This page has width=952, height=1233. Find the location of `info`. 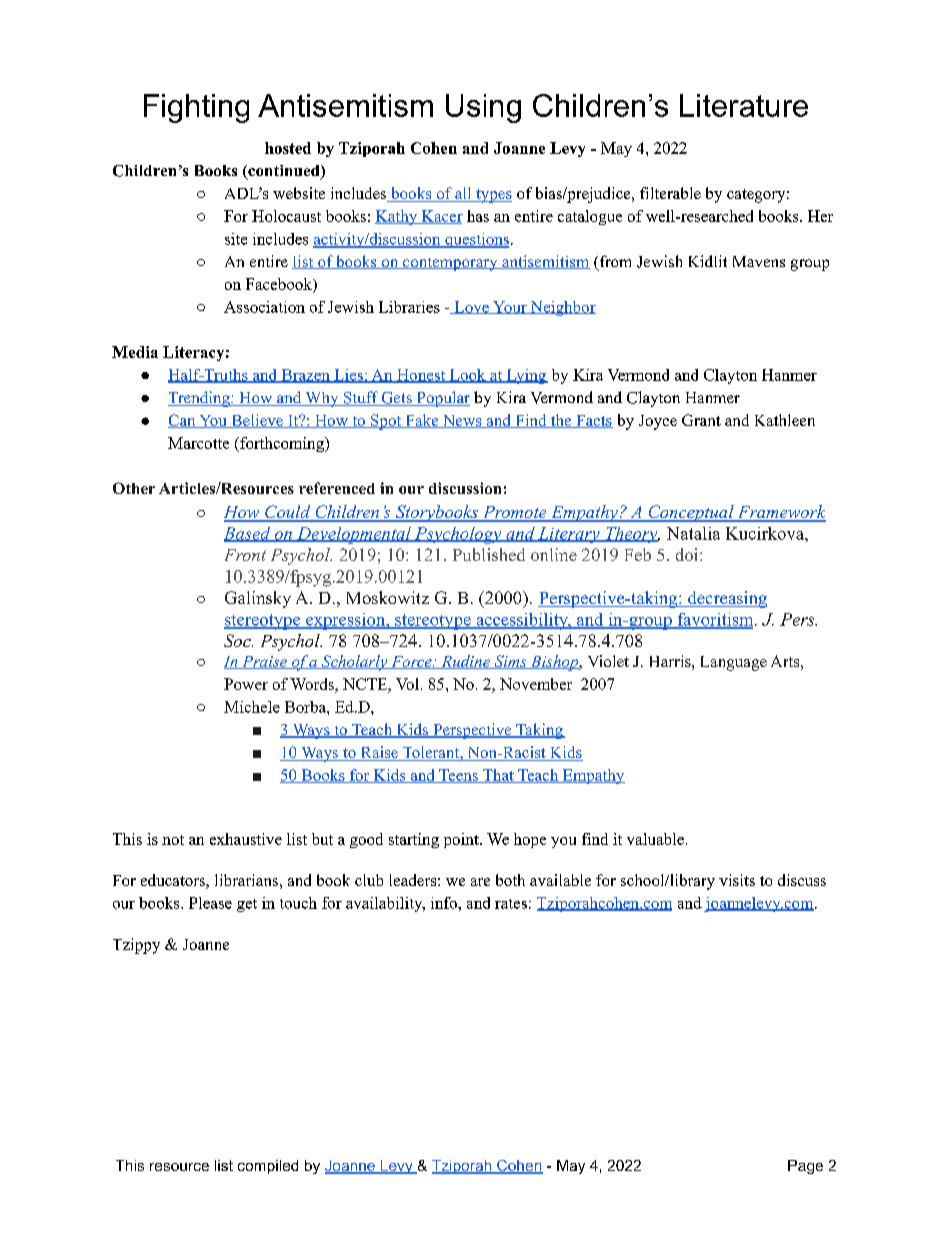

info is located at coordinates (445, 903).
